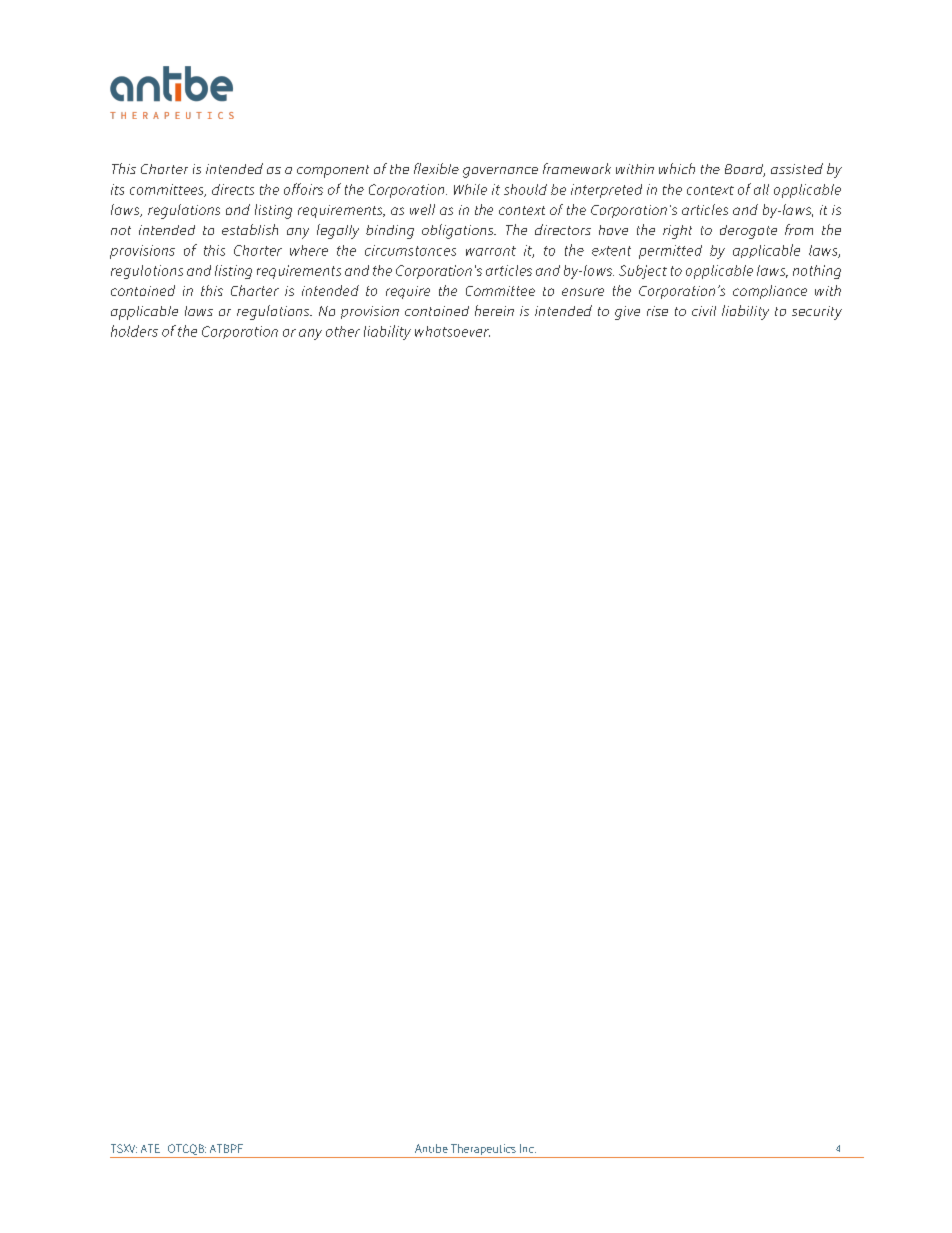 The width and height of the screenshot is (952, 1233). I want to click on holders, so click(134, 331).
